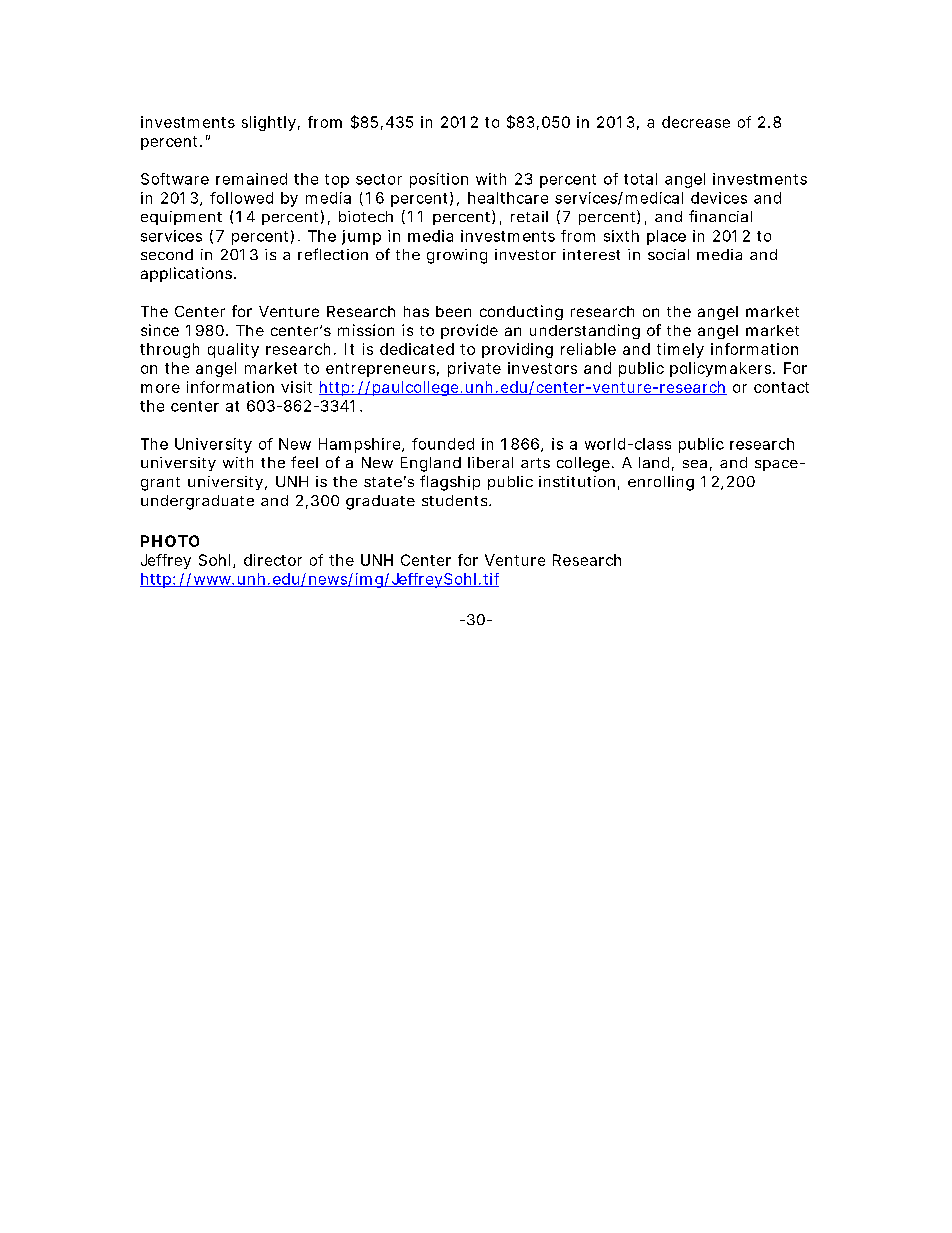 This document has width=952, height=1233. I want to click on founded, so click(443, 444).
